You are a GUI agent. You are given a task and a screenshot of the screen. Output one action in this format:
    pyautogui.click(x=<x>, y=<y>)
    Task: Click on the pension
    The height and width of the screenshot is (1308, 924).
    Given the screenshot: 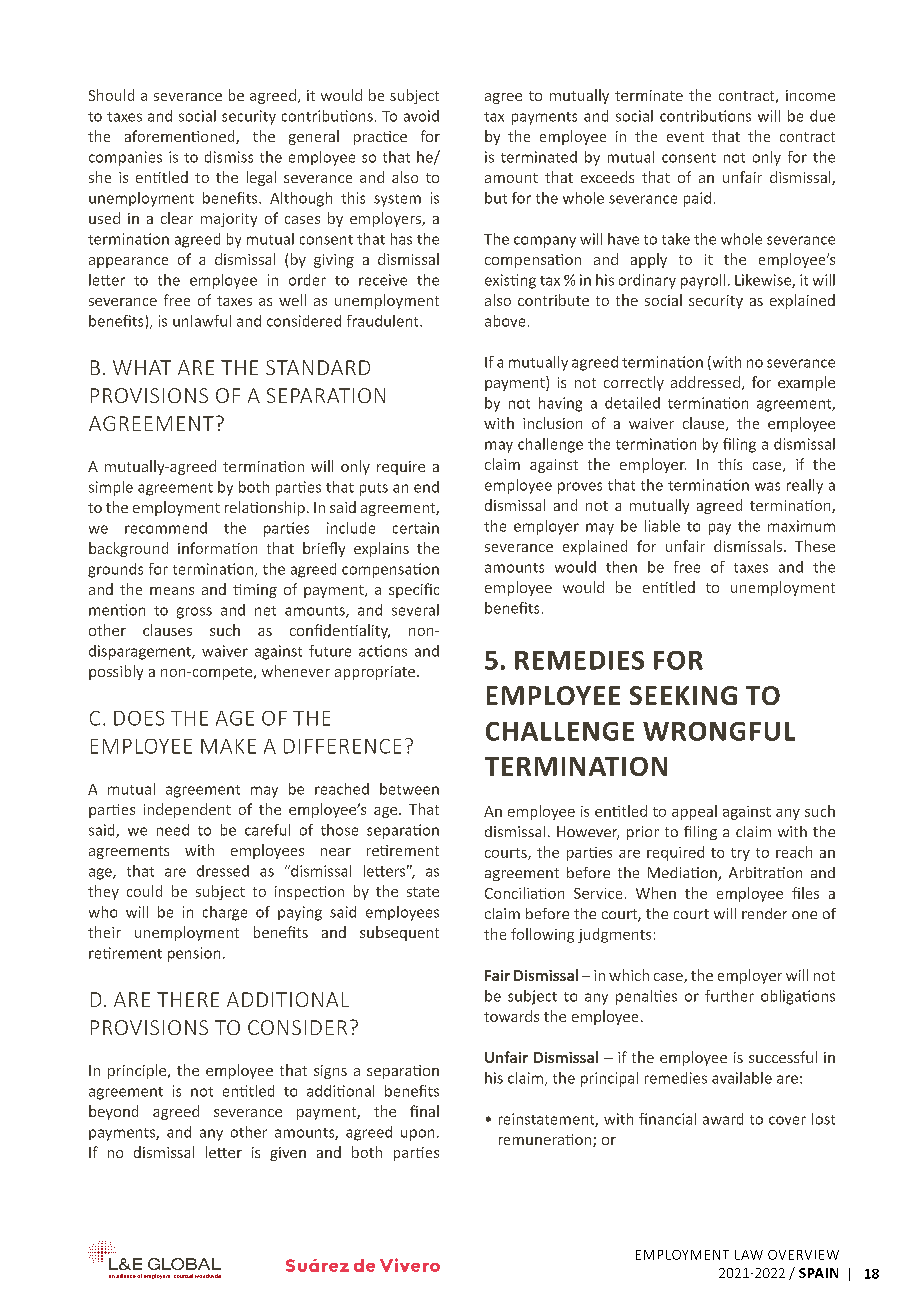 What is the action you would take?
    pyautogui.click(x=194, y=954)
